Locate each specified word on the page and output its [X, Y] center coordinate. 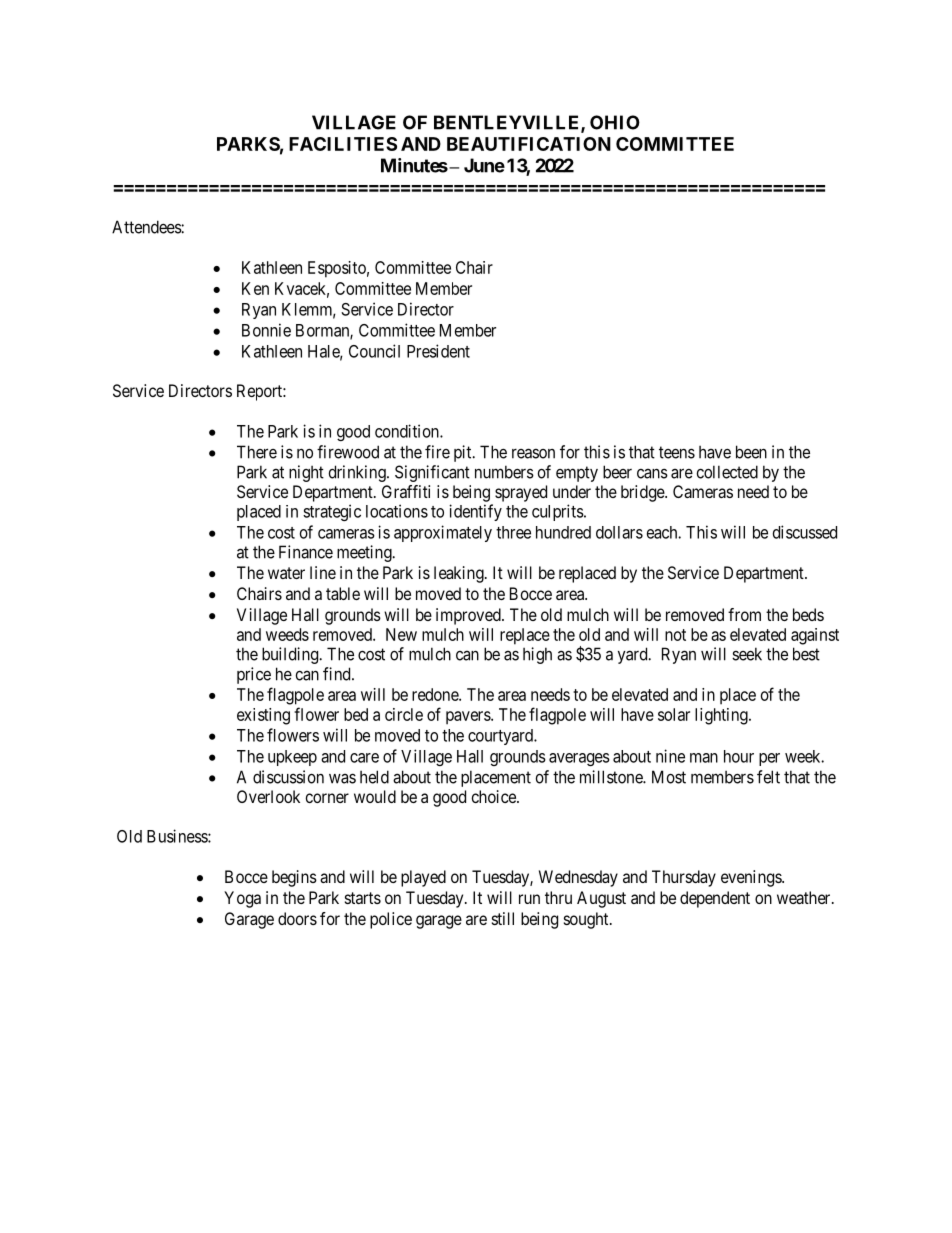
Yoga [242, 899]
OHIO [615, 122]
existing [263, 716]
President [438, 351]
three [513, 532]
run [529, 899]
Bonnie [266, 330]
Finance [306, 552]
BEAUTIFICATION [529, 144]
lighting [722, 716]
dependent [715, 899]
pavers [469, 718]
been [751, 452]
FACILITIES [343, 144]
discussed [805, 532]
